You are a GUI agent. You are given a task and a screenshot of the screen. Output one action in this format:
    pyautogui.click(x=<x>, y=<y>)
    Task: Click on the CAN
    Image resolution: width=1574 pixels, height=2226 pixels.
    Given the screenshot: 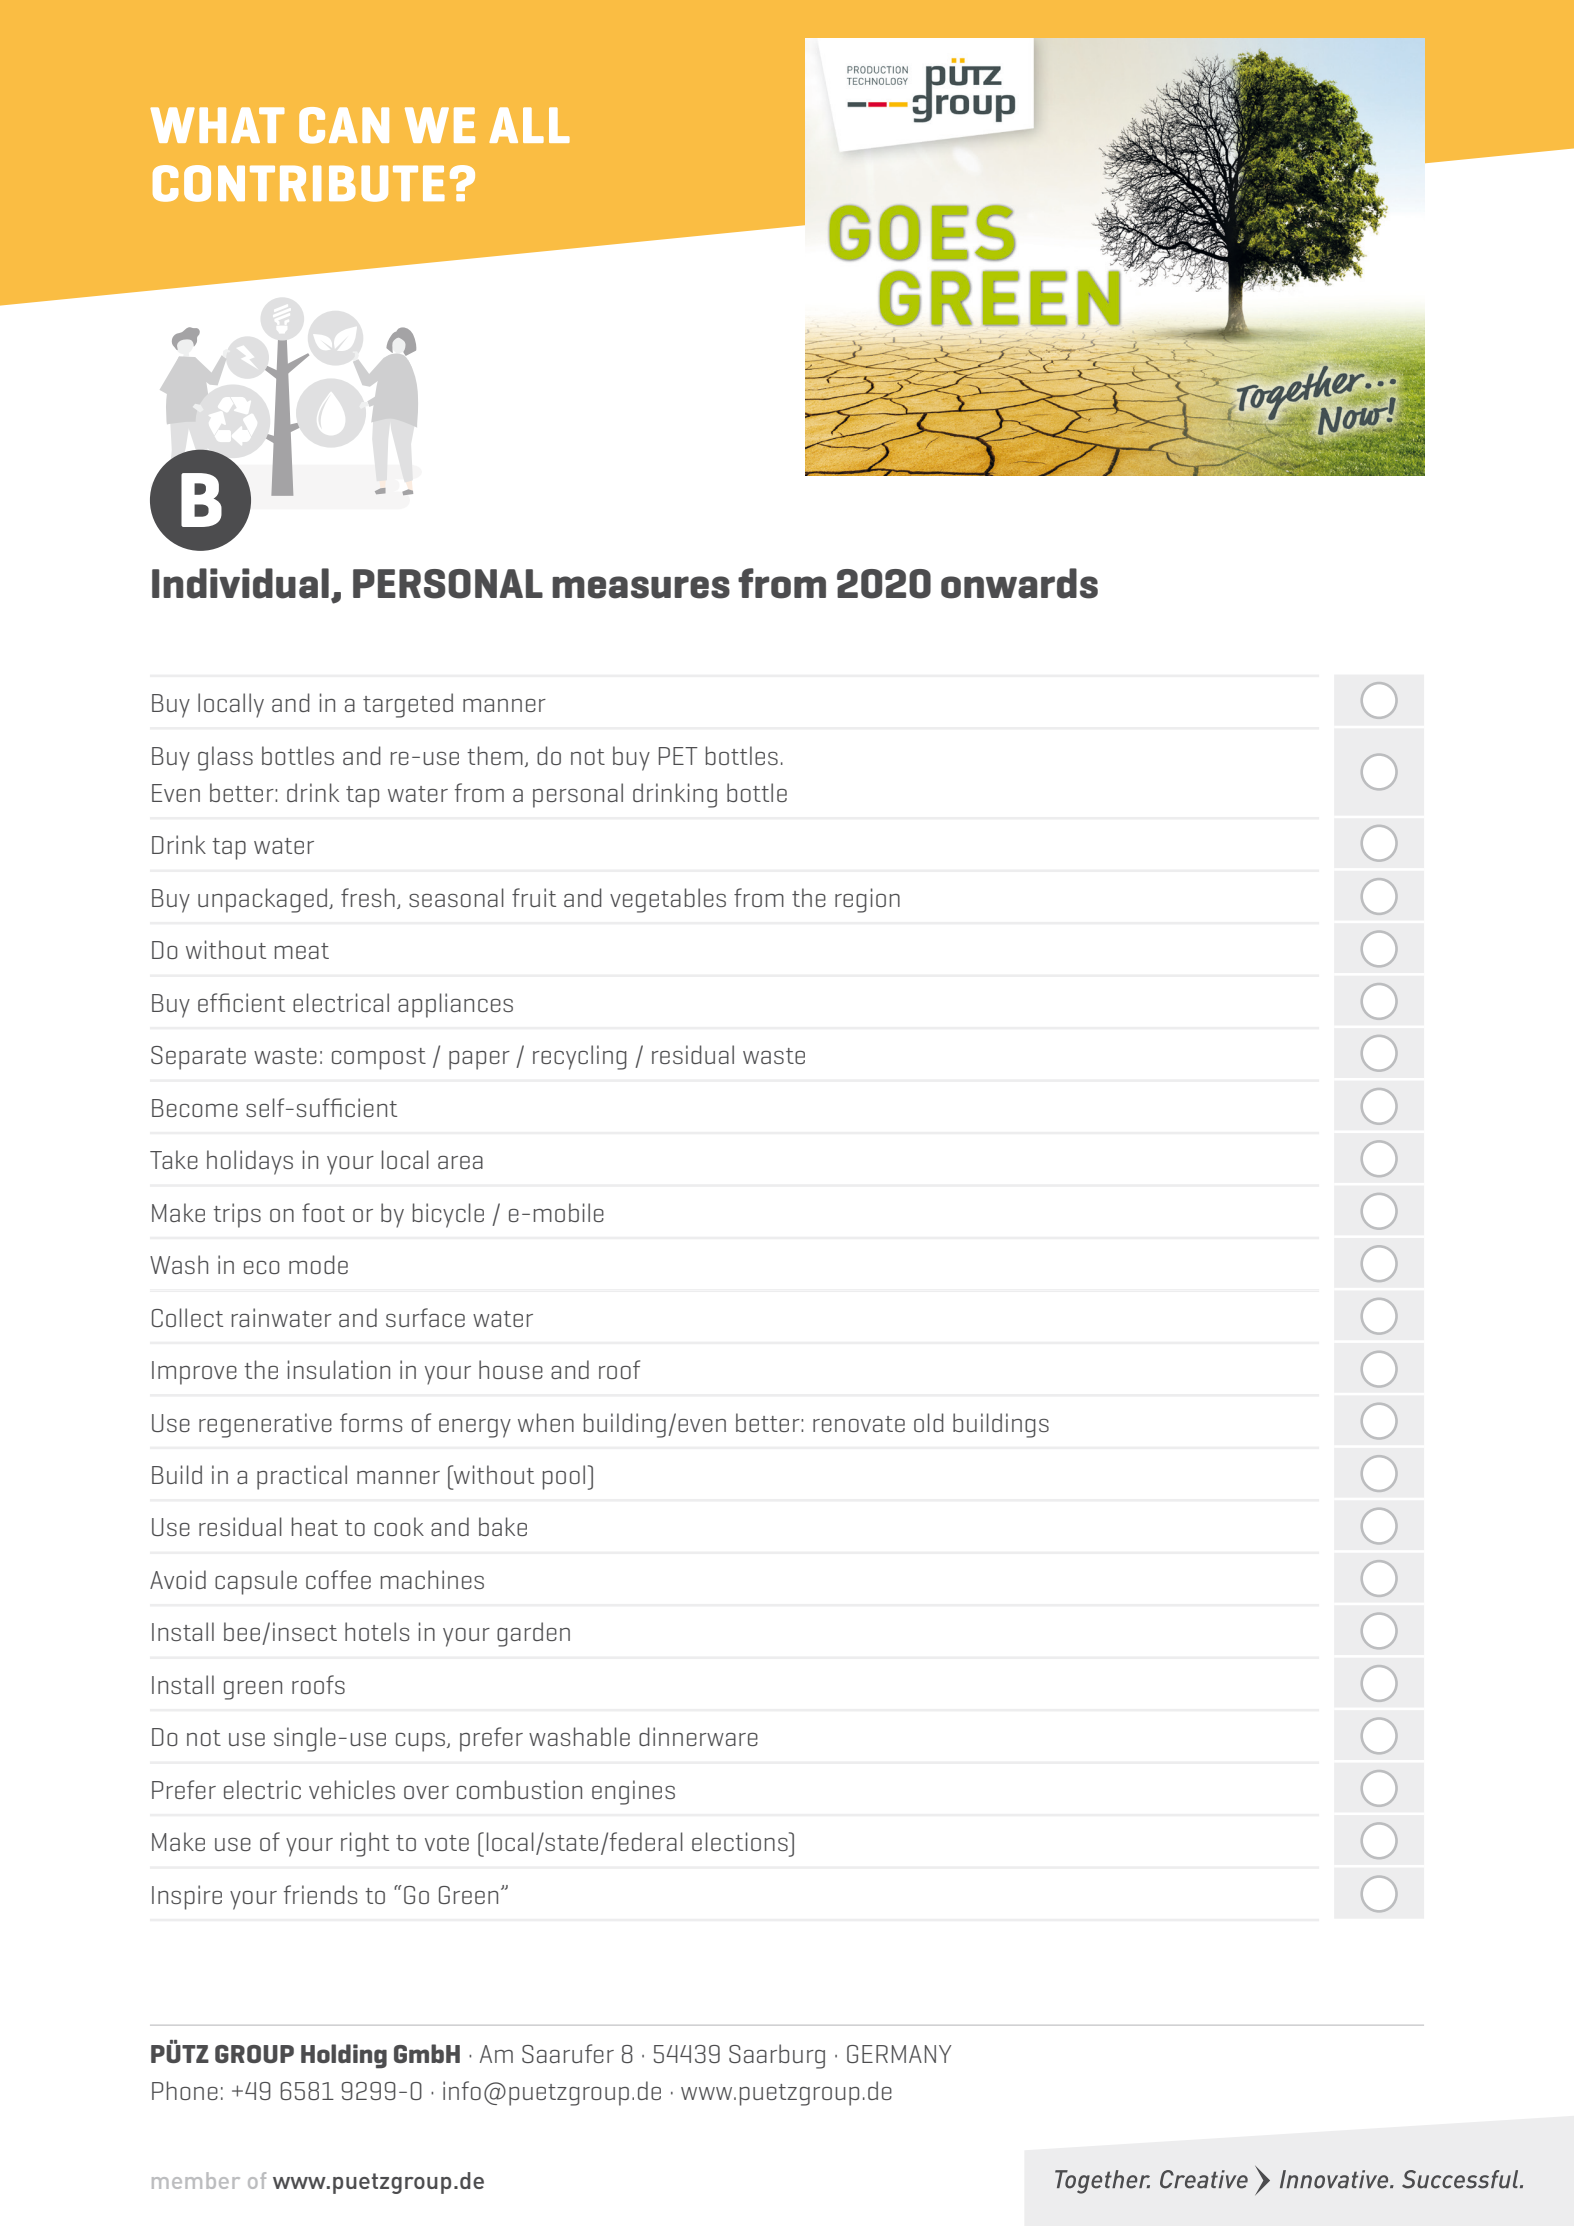 What is the action you would take?
    pyautogui.click(x=344, y=125)
